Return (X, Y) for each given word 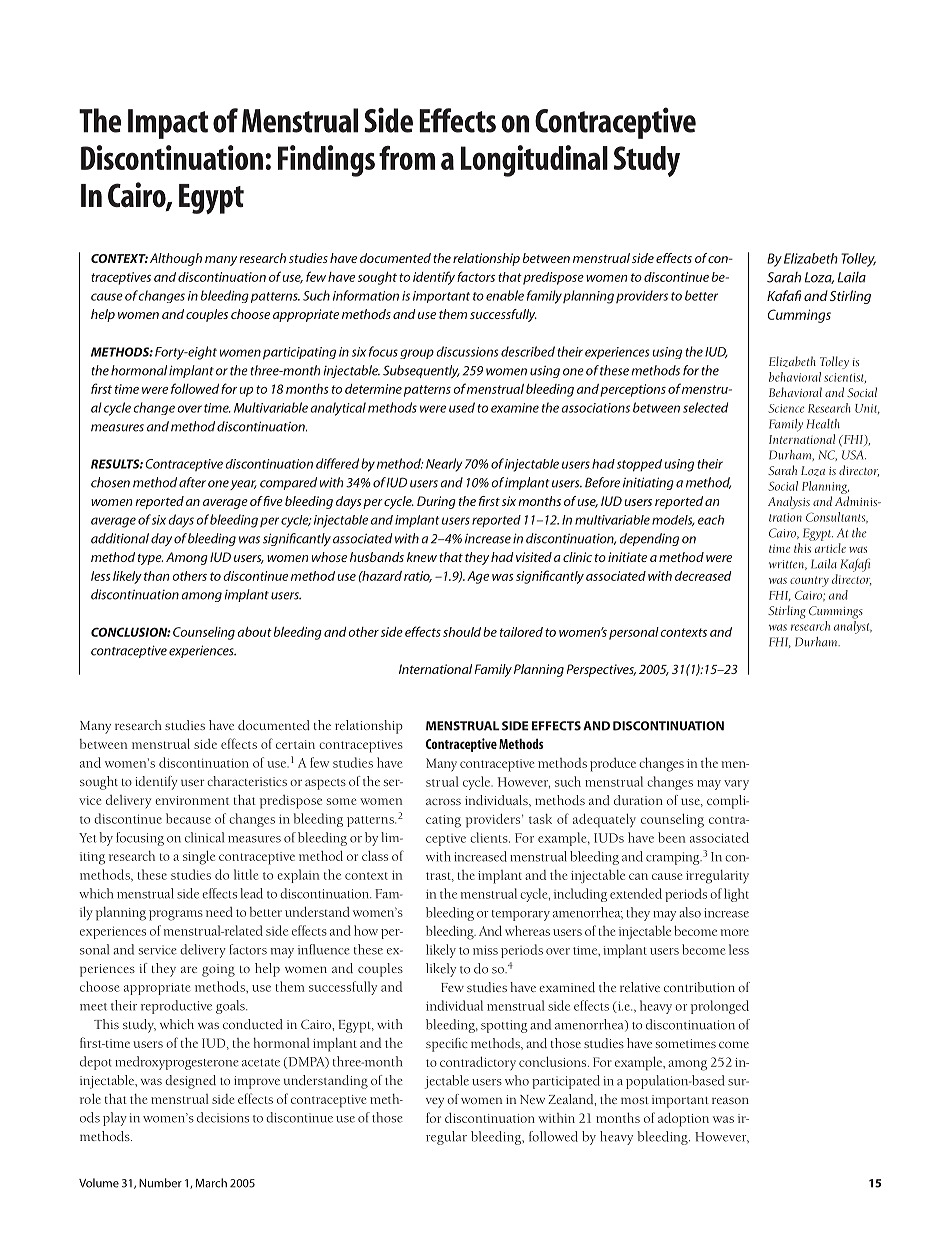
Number (160, 1183)
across (443, 801)
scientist (845, 378)
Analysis (789, 502)
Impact (168, 124)
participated (566, 1082)
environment (192, 800)
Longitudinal (534, 161)
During (436, 502)
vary (736, 785)
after (192, 482)
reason (730, 1100)
